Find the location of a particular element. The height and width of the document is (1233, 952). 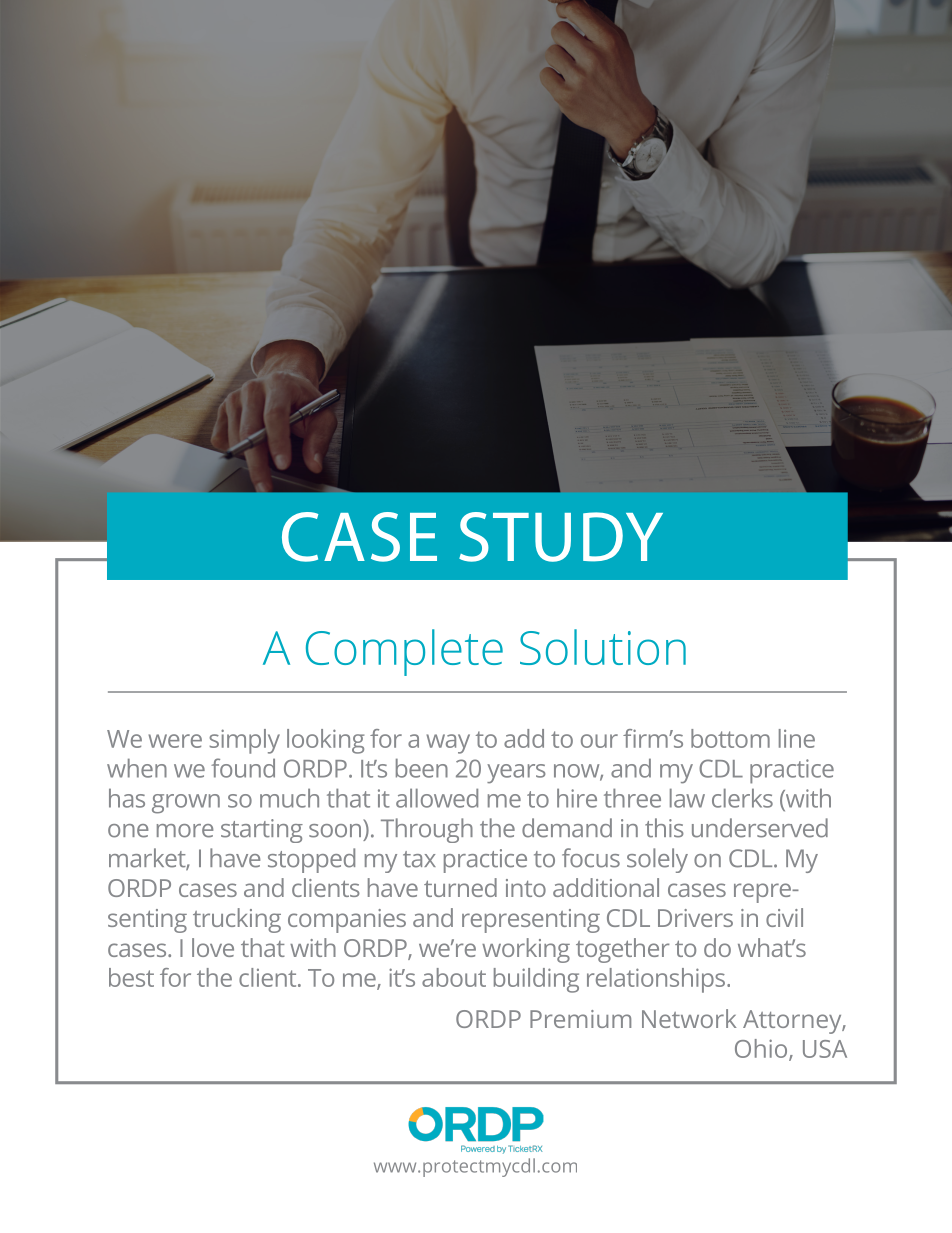

best is located at coordinates (131, 977).
